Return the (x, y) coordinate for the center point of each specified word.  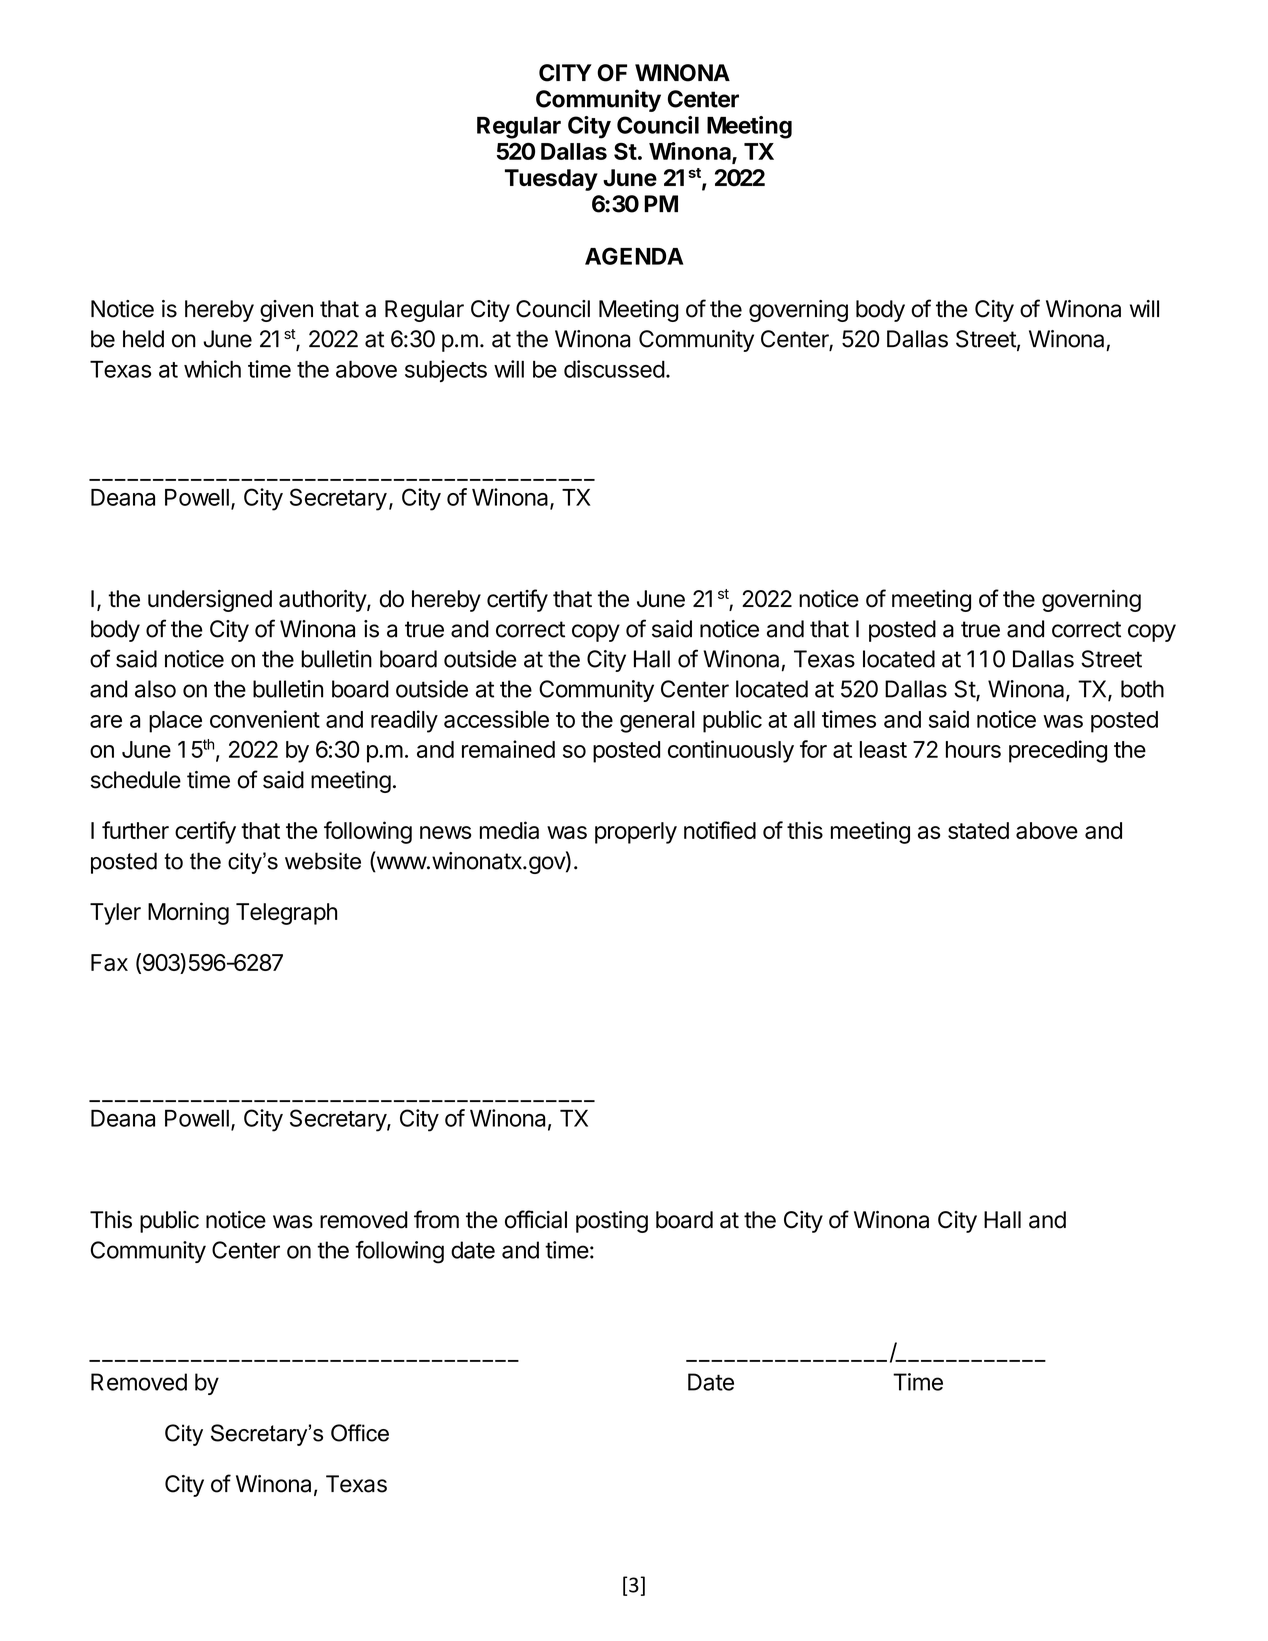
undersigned (210, 601)
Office (360, 1433)
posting (612, 1222)
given (286, 311)
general (657, 722)
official (536, 1219)
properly (636, 833)
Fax (109, 962)
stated (978, 830)
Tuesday (551, 180)
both (1142, 689)
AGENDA (634, 256)
